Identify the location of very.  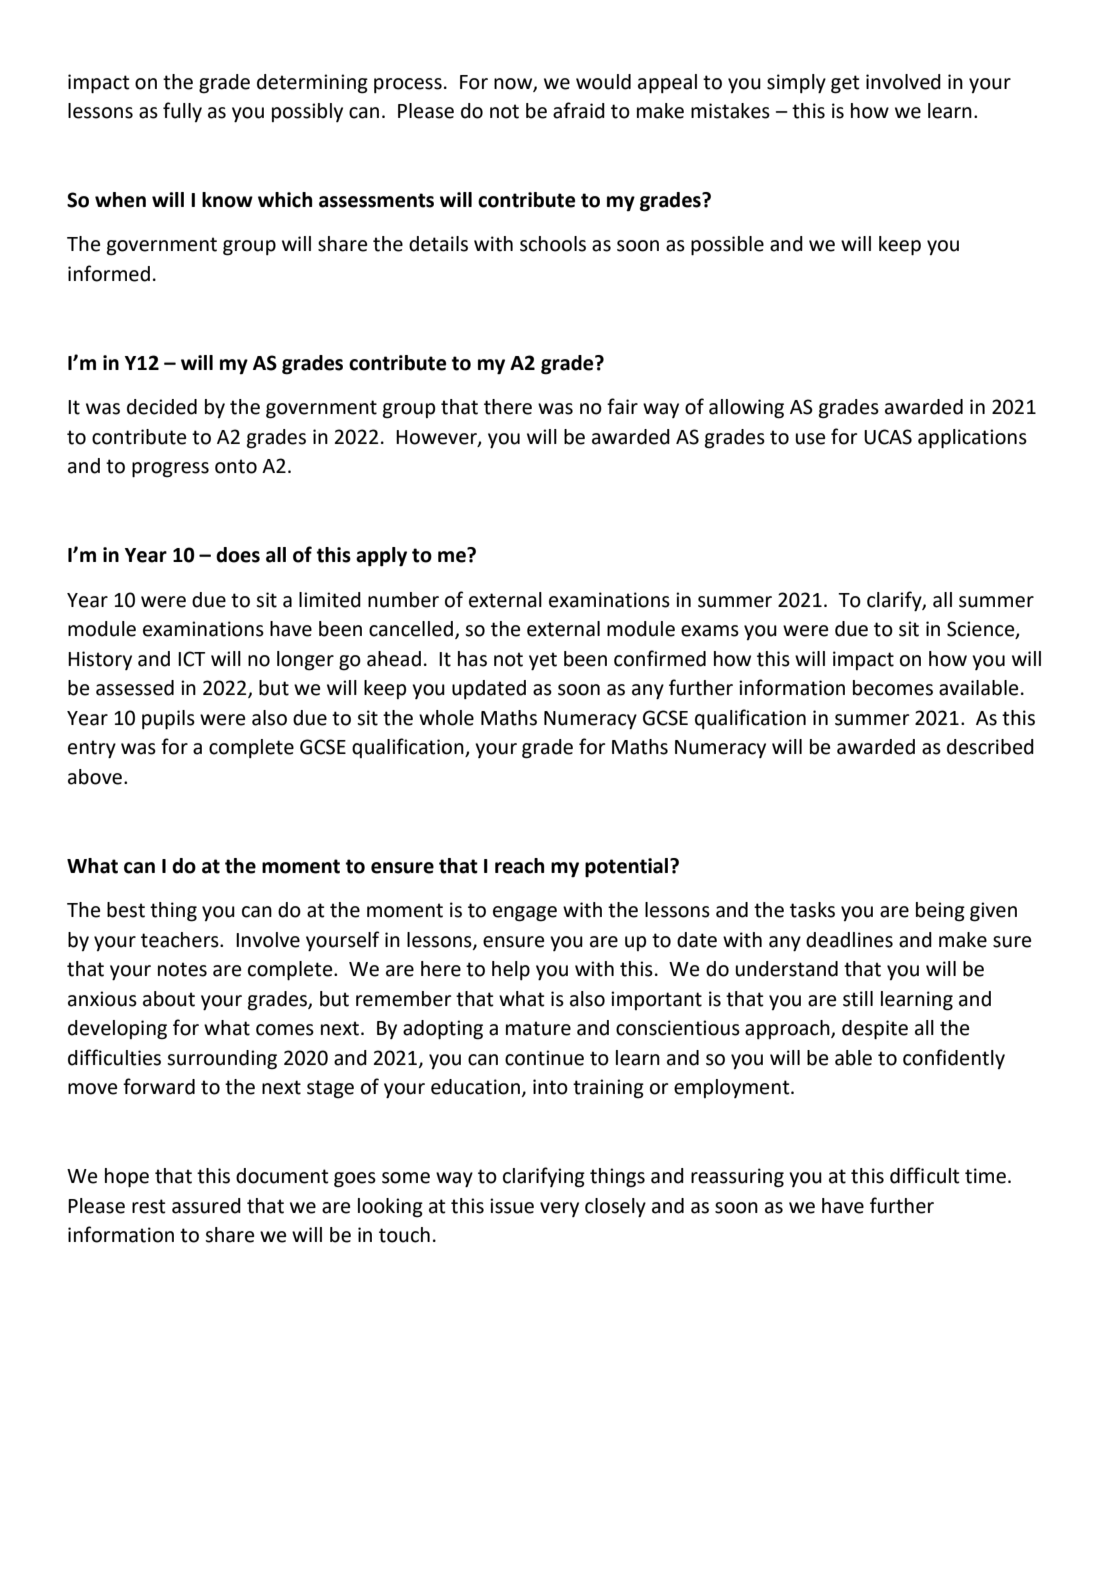
(559, 1209).
